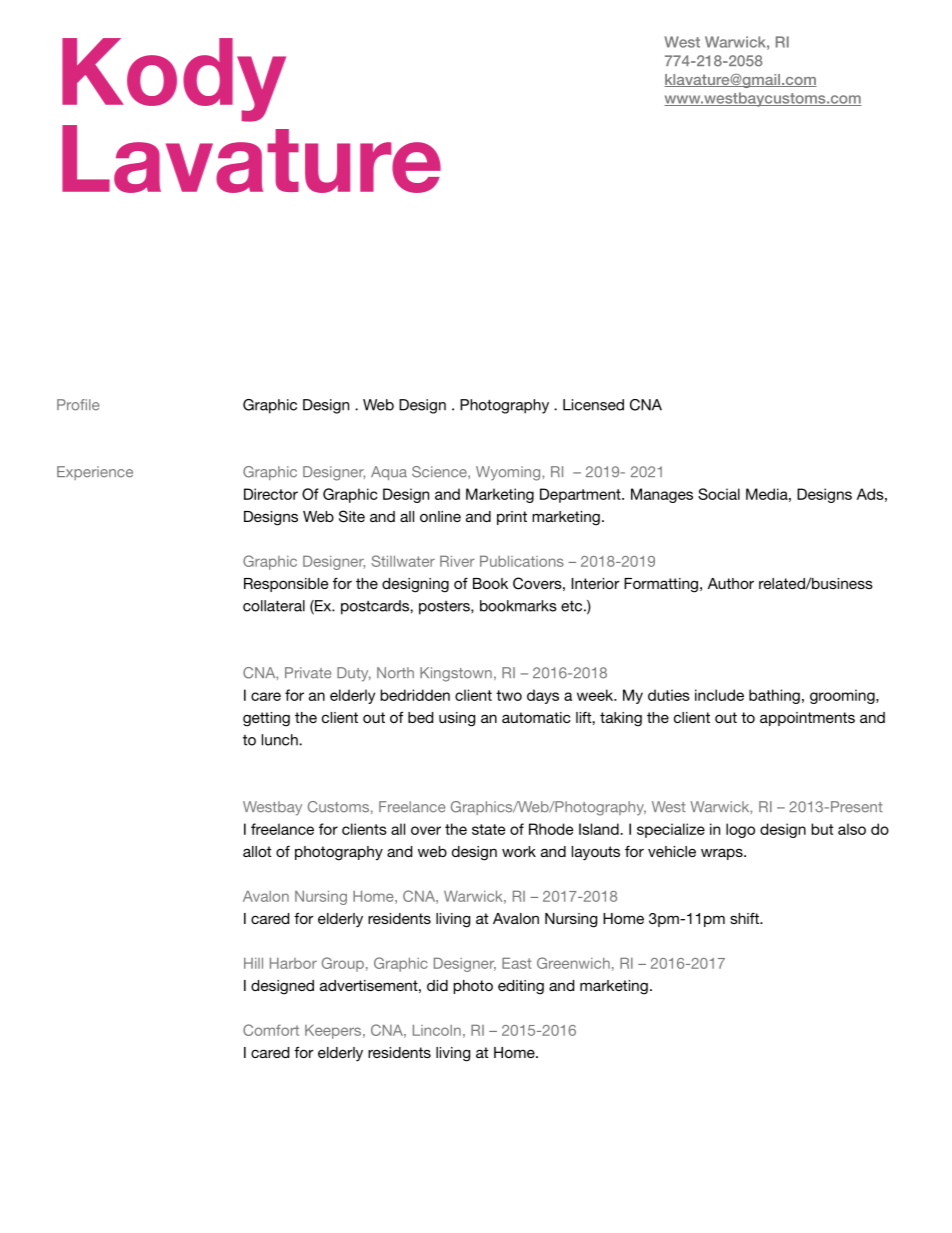 The width and height of the screenshot is (952, 1233). What do you see at coordinates (731, 583) in the screenshot?
I see `Author` at bounding box center [731, 583].
